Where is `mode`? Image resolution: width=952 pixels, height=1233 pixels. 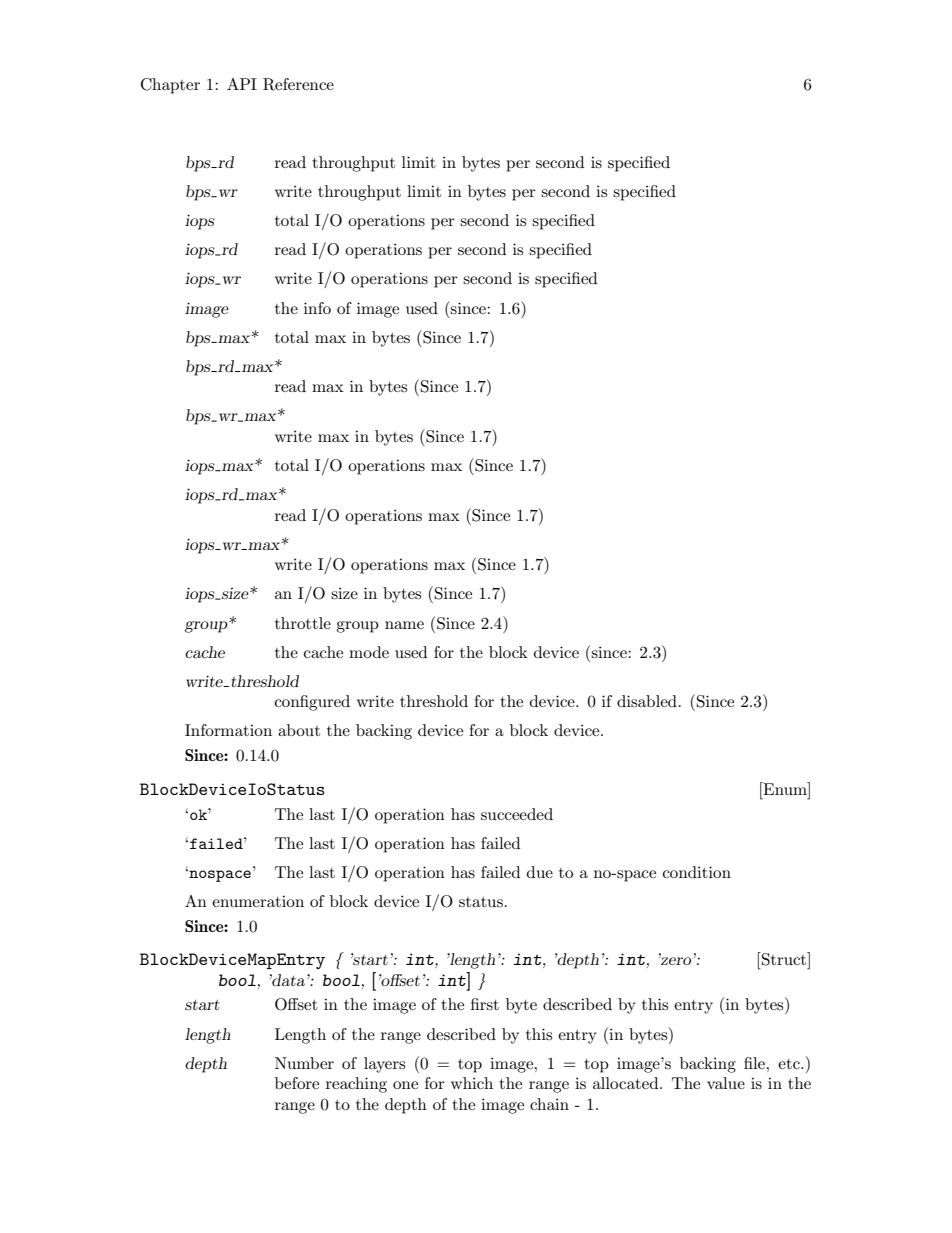 mode is located at coordinates (369, 652).
